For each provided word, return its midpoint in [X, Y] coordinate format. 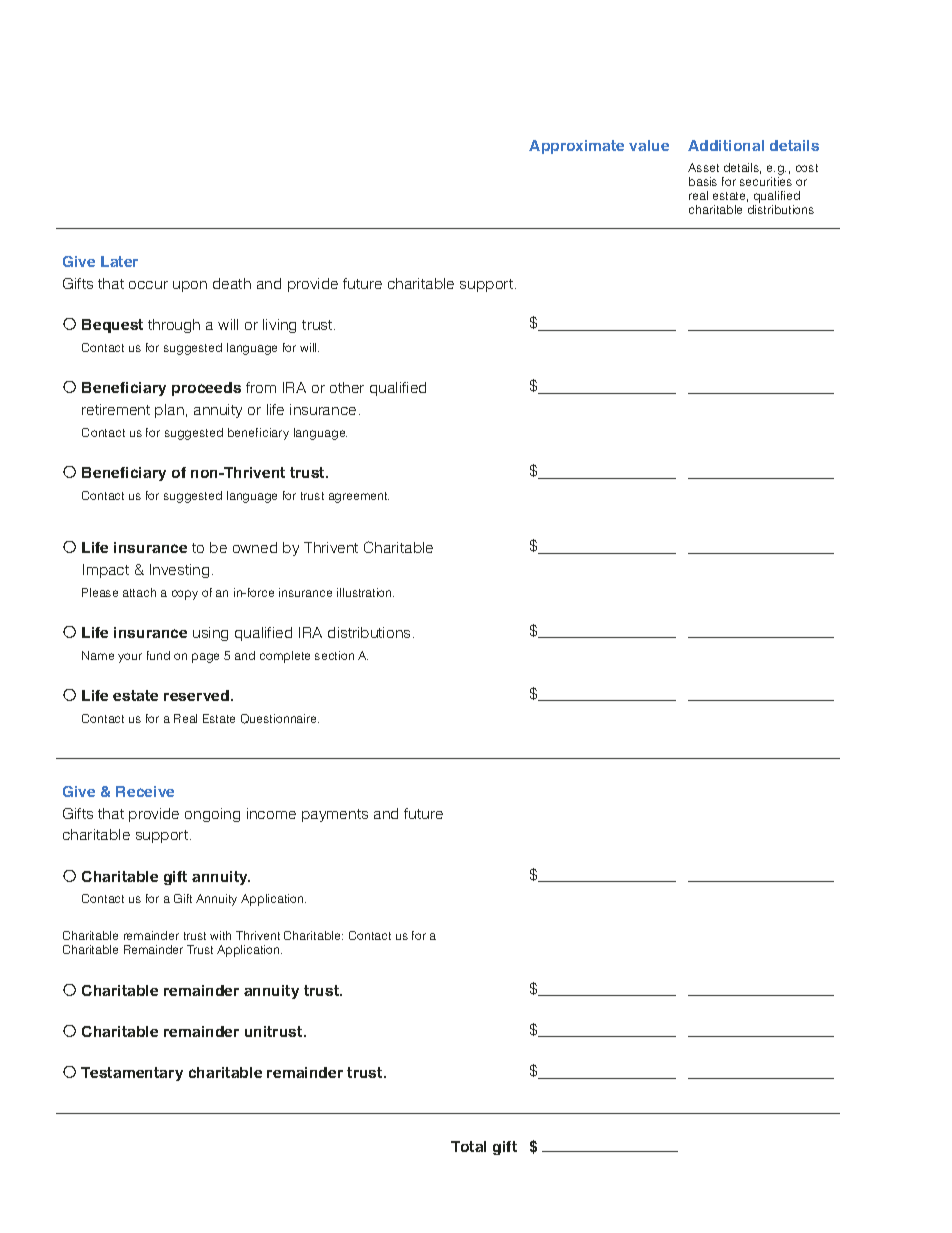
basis [703, 181]
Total [468, 1146]
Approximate [576, 147]
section [334, 655]
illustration [365, 592]
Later [119, 261]
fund [158, 655]
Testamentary [132, 1074]
